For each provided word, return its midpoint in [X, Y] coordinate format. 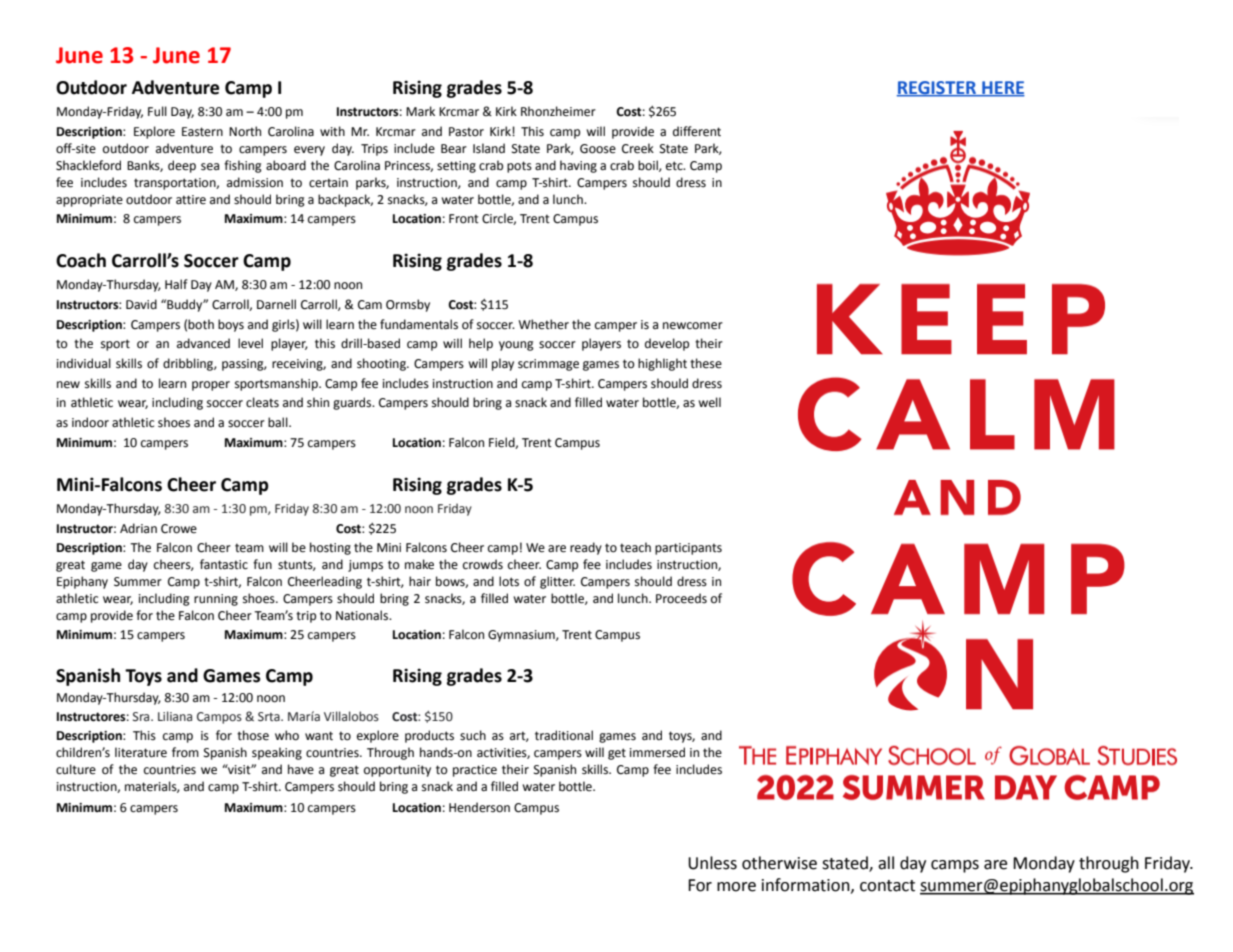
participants [688, 549]
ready [586, 548]
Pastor [466, 132]
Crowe [179, 529]
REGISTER [938, 88]
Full [157, 111]
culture [76, 769]
